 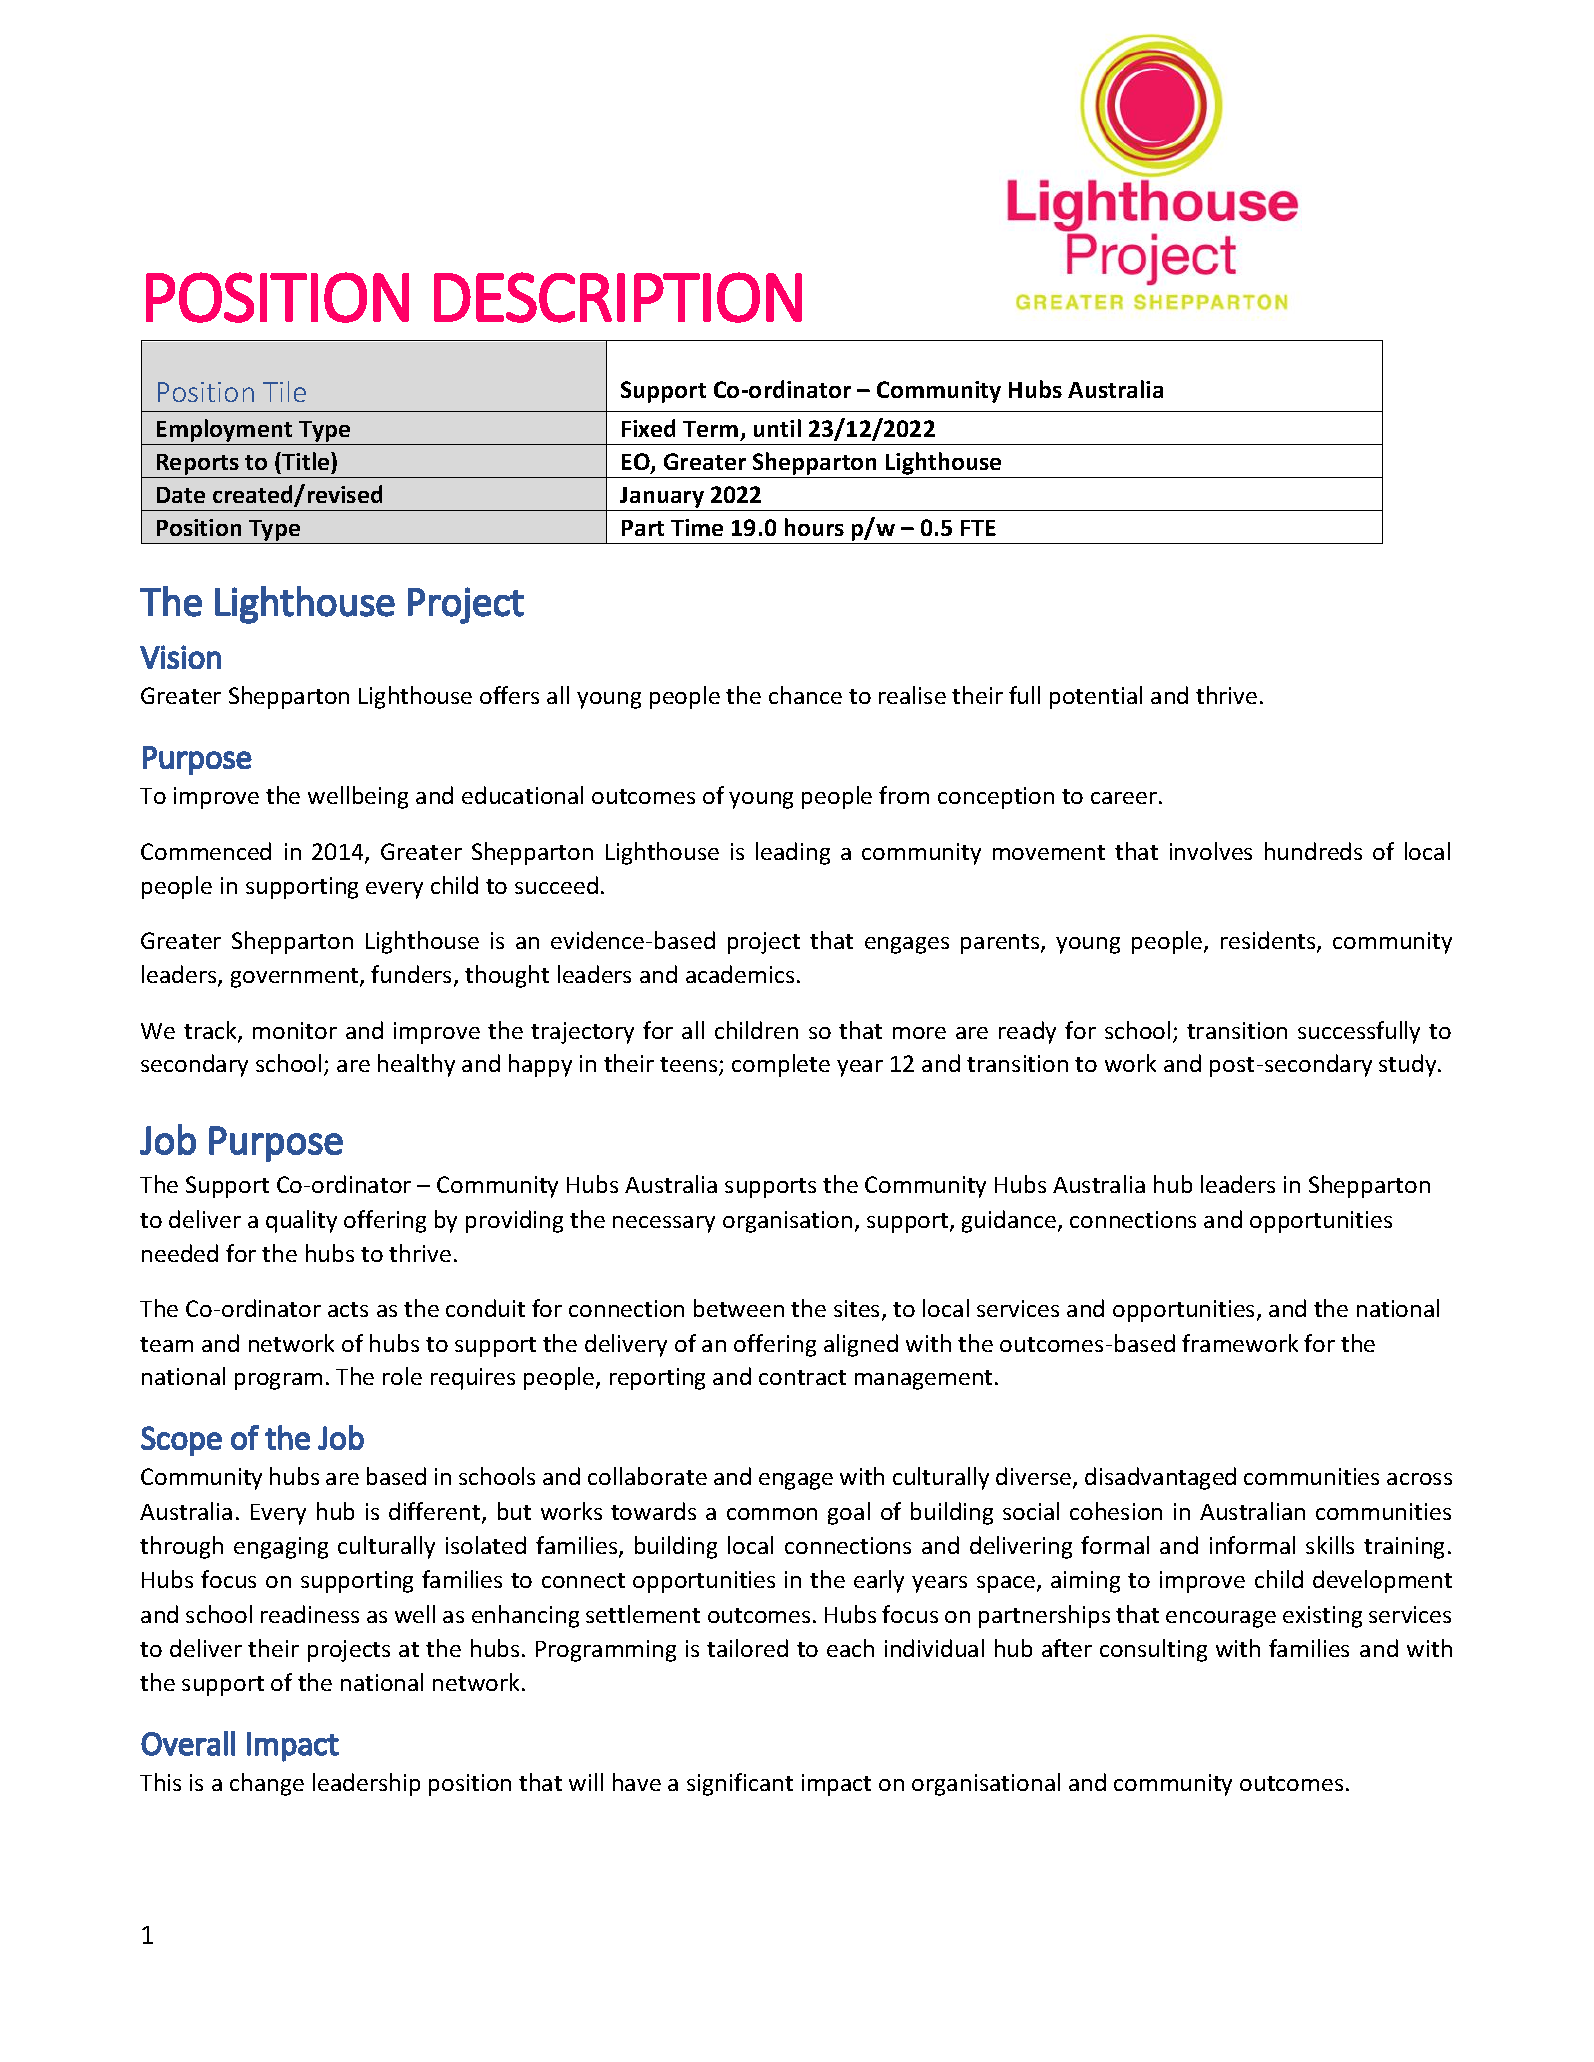 What do you see at coordinates (284, 391) in the page?
I see `Tile` at bounding box center [284, 391].
